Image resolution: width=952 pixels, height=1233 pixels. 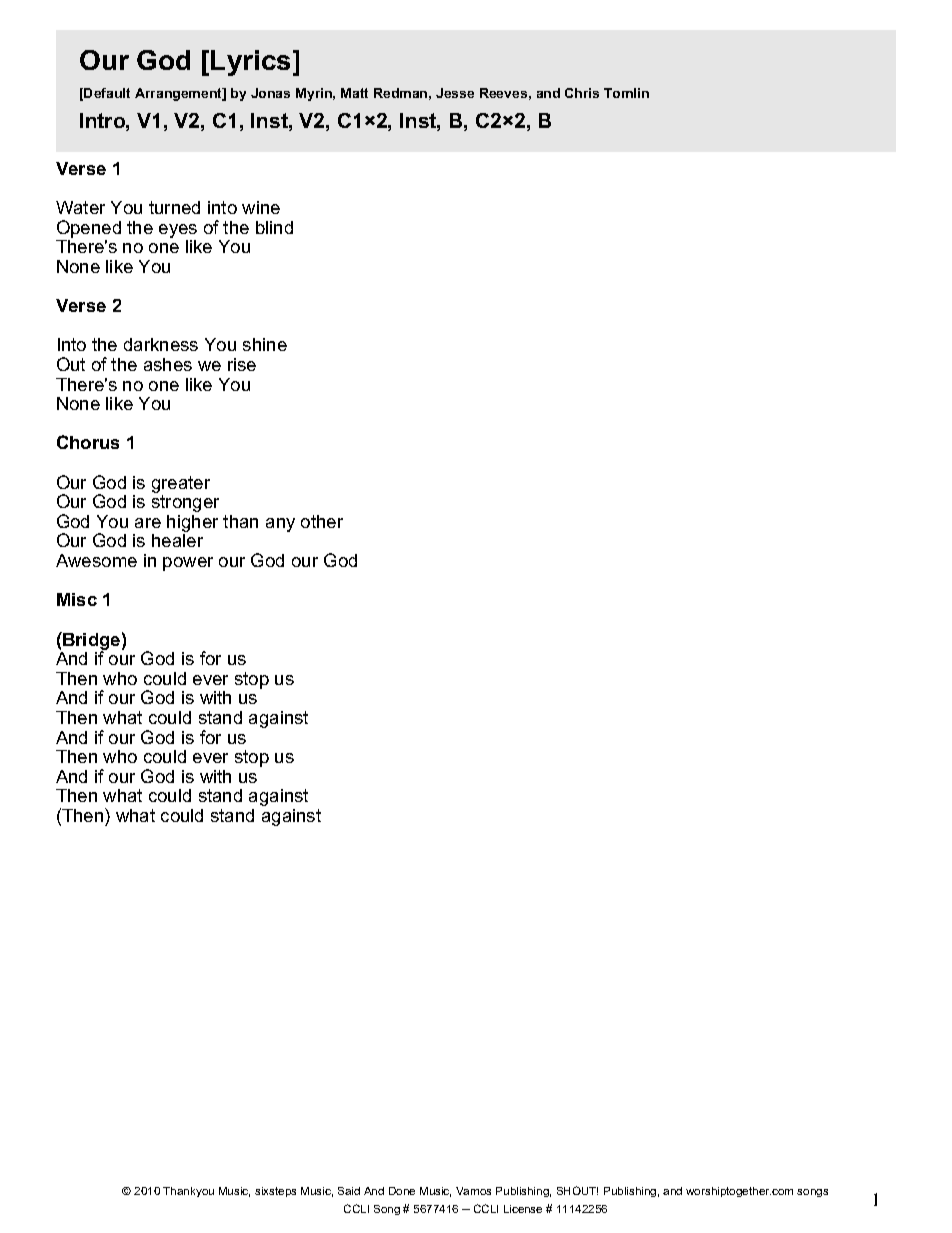 I want to click on Default, so click(x=107, y=93).
